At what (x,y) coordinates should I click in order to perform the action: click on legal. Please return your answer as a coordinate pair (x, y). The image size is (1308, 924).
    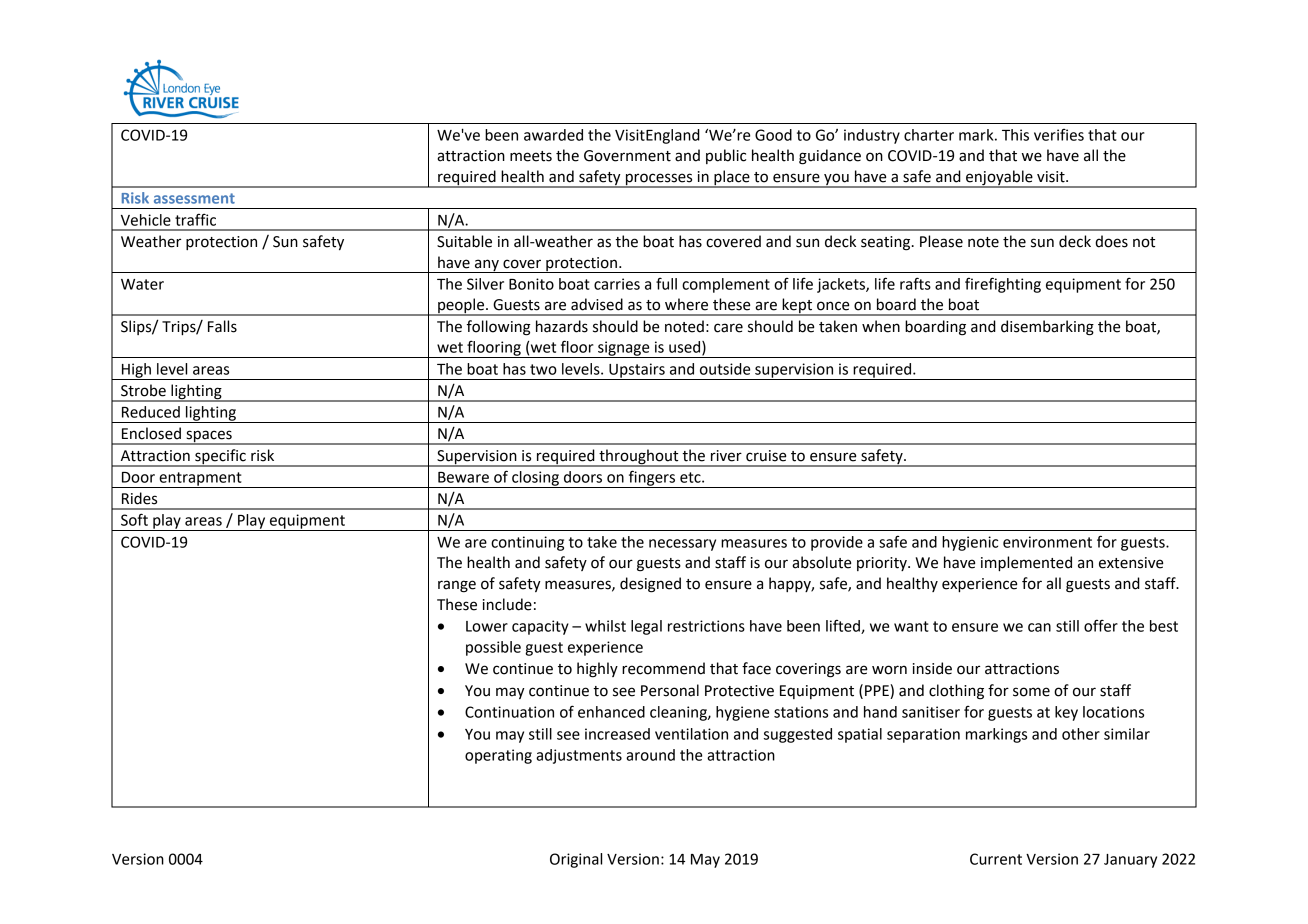
    Looking at the image, I should click on (646, 627).
